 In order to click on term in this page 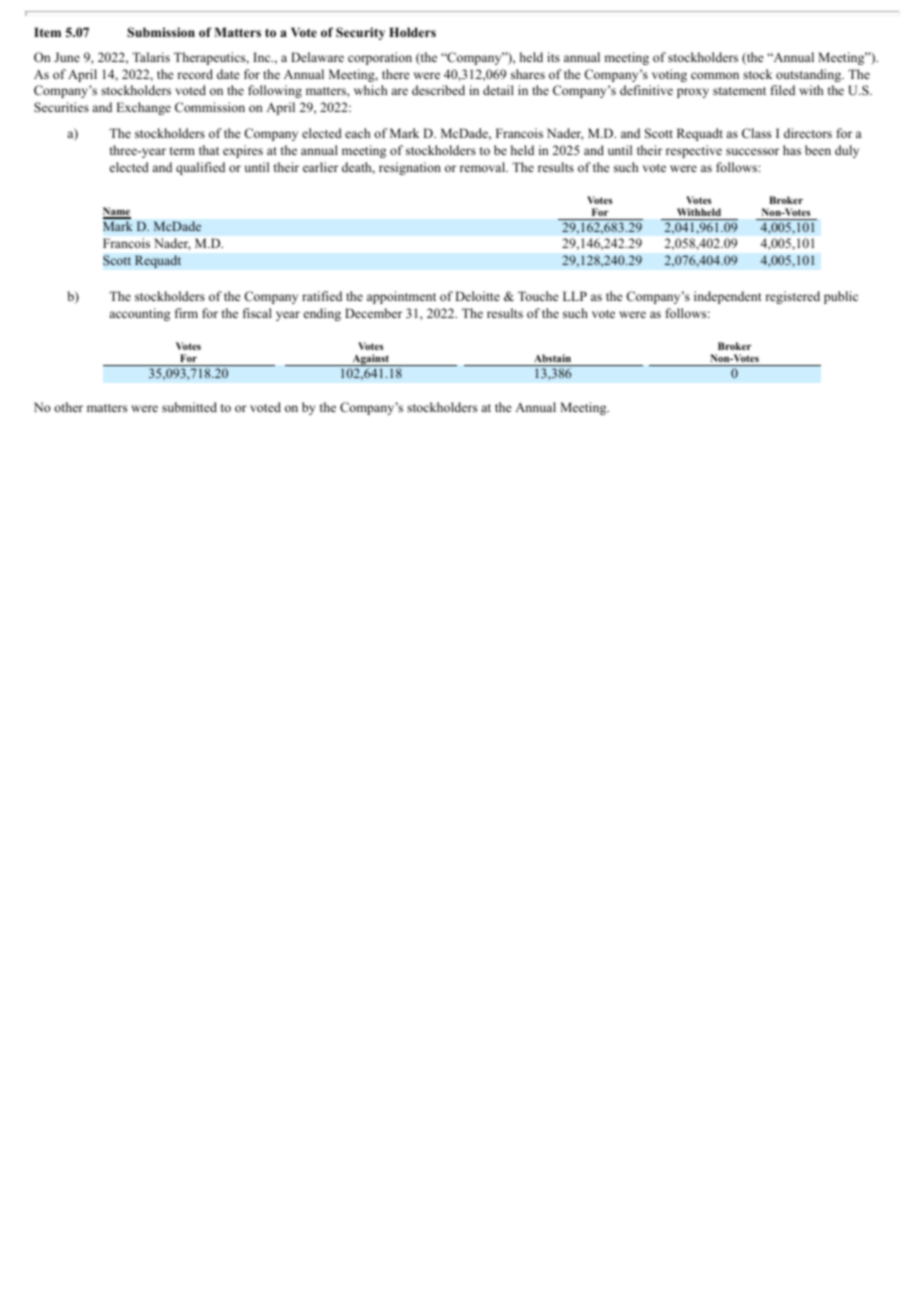, I will do `click(182, 151)`.
